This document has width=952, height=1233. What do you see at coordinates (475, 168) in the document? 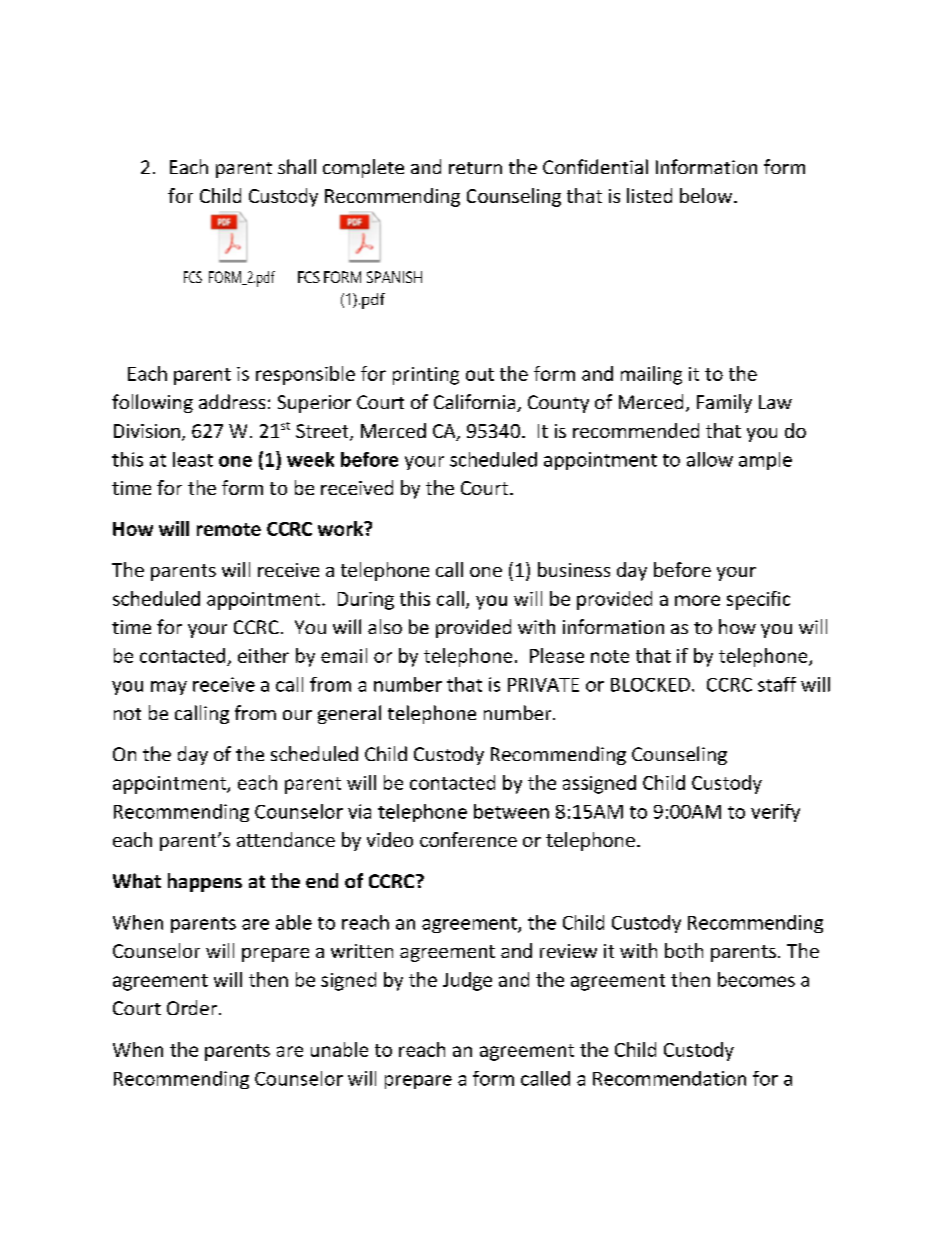
I see `return` at bounding box center [475, 168].
